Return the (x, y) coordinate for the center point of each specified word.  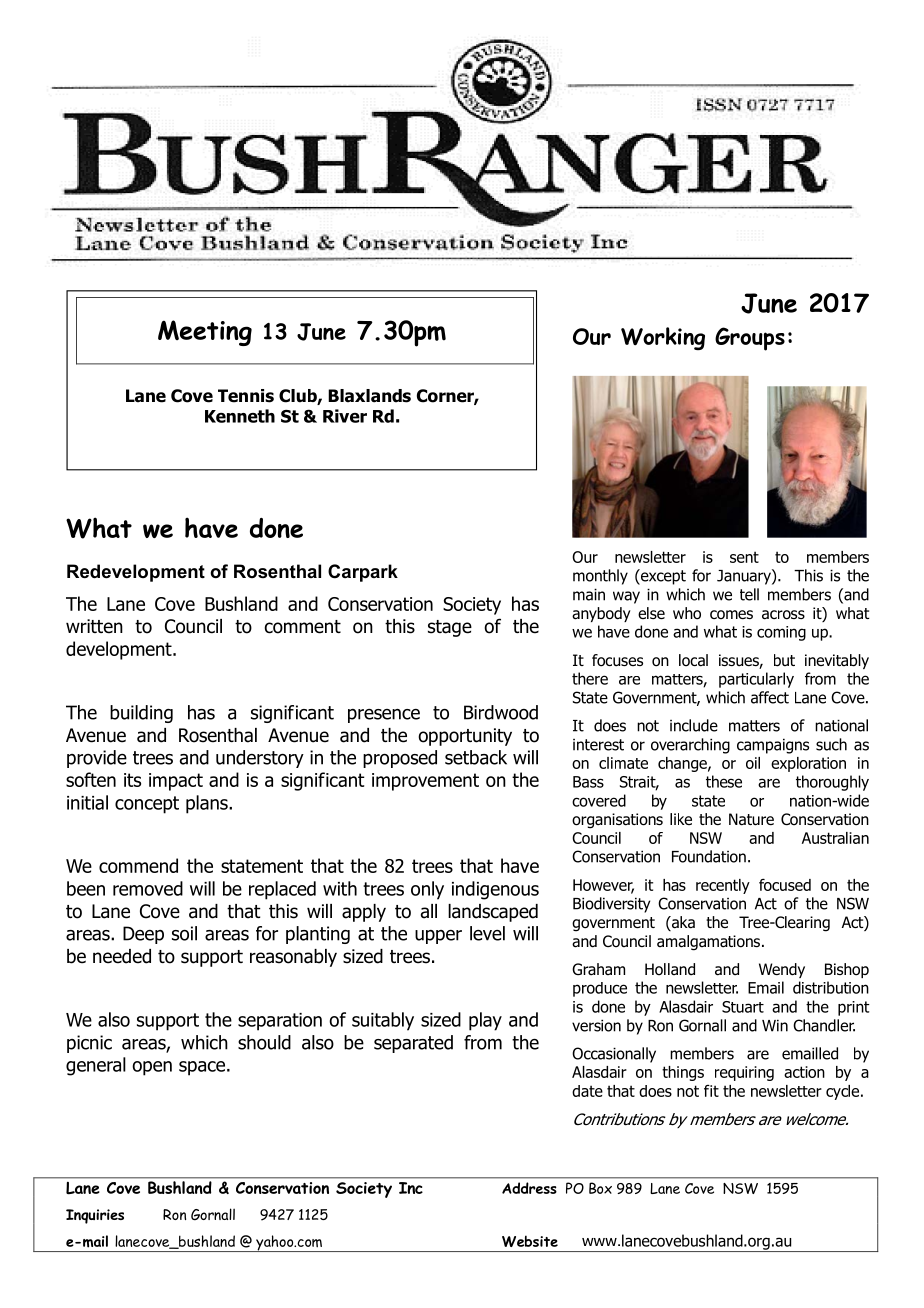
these (724, 781)
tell (749, 594)
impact (176, 782)
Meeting (205, 333)
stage (450, 628)
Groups (750, 339)
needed (122, 956)
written (94, 626)
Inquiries (95, 1216)
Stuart (743, 1007)
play (485, 1021)
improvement (425, 782)
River (345, 416)
